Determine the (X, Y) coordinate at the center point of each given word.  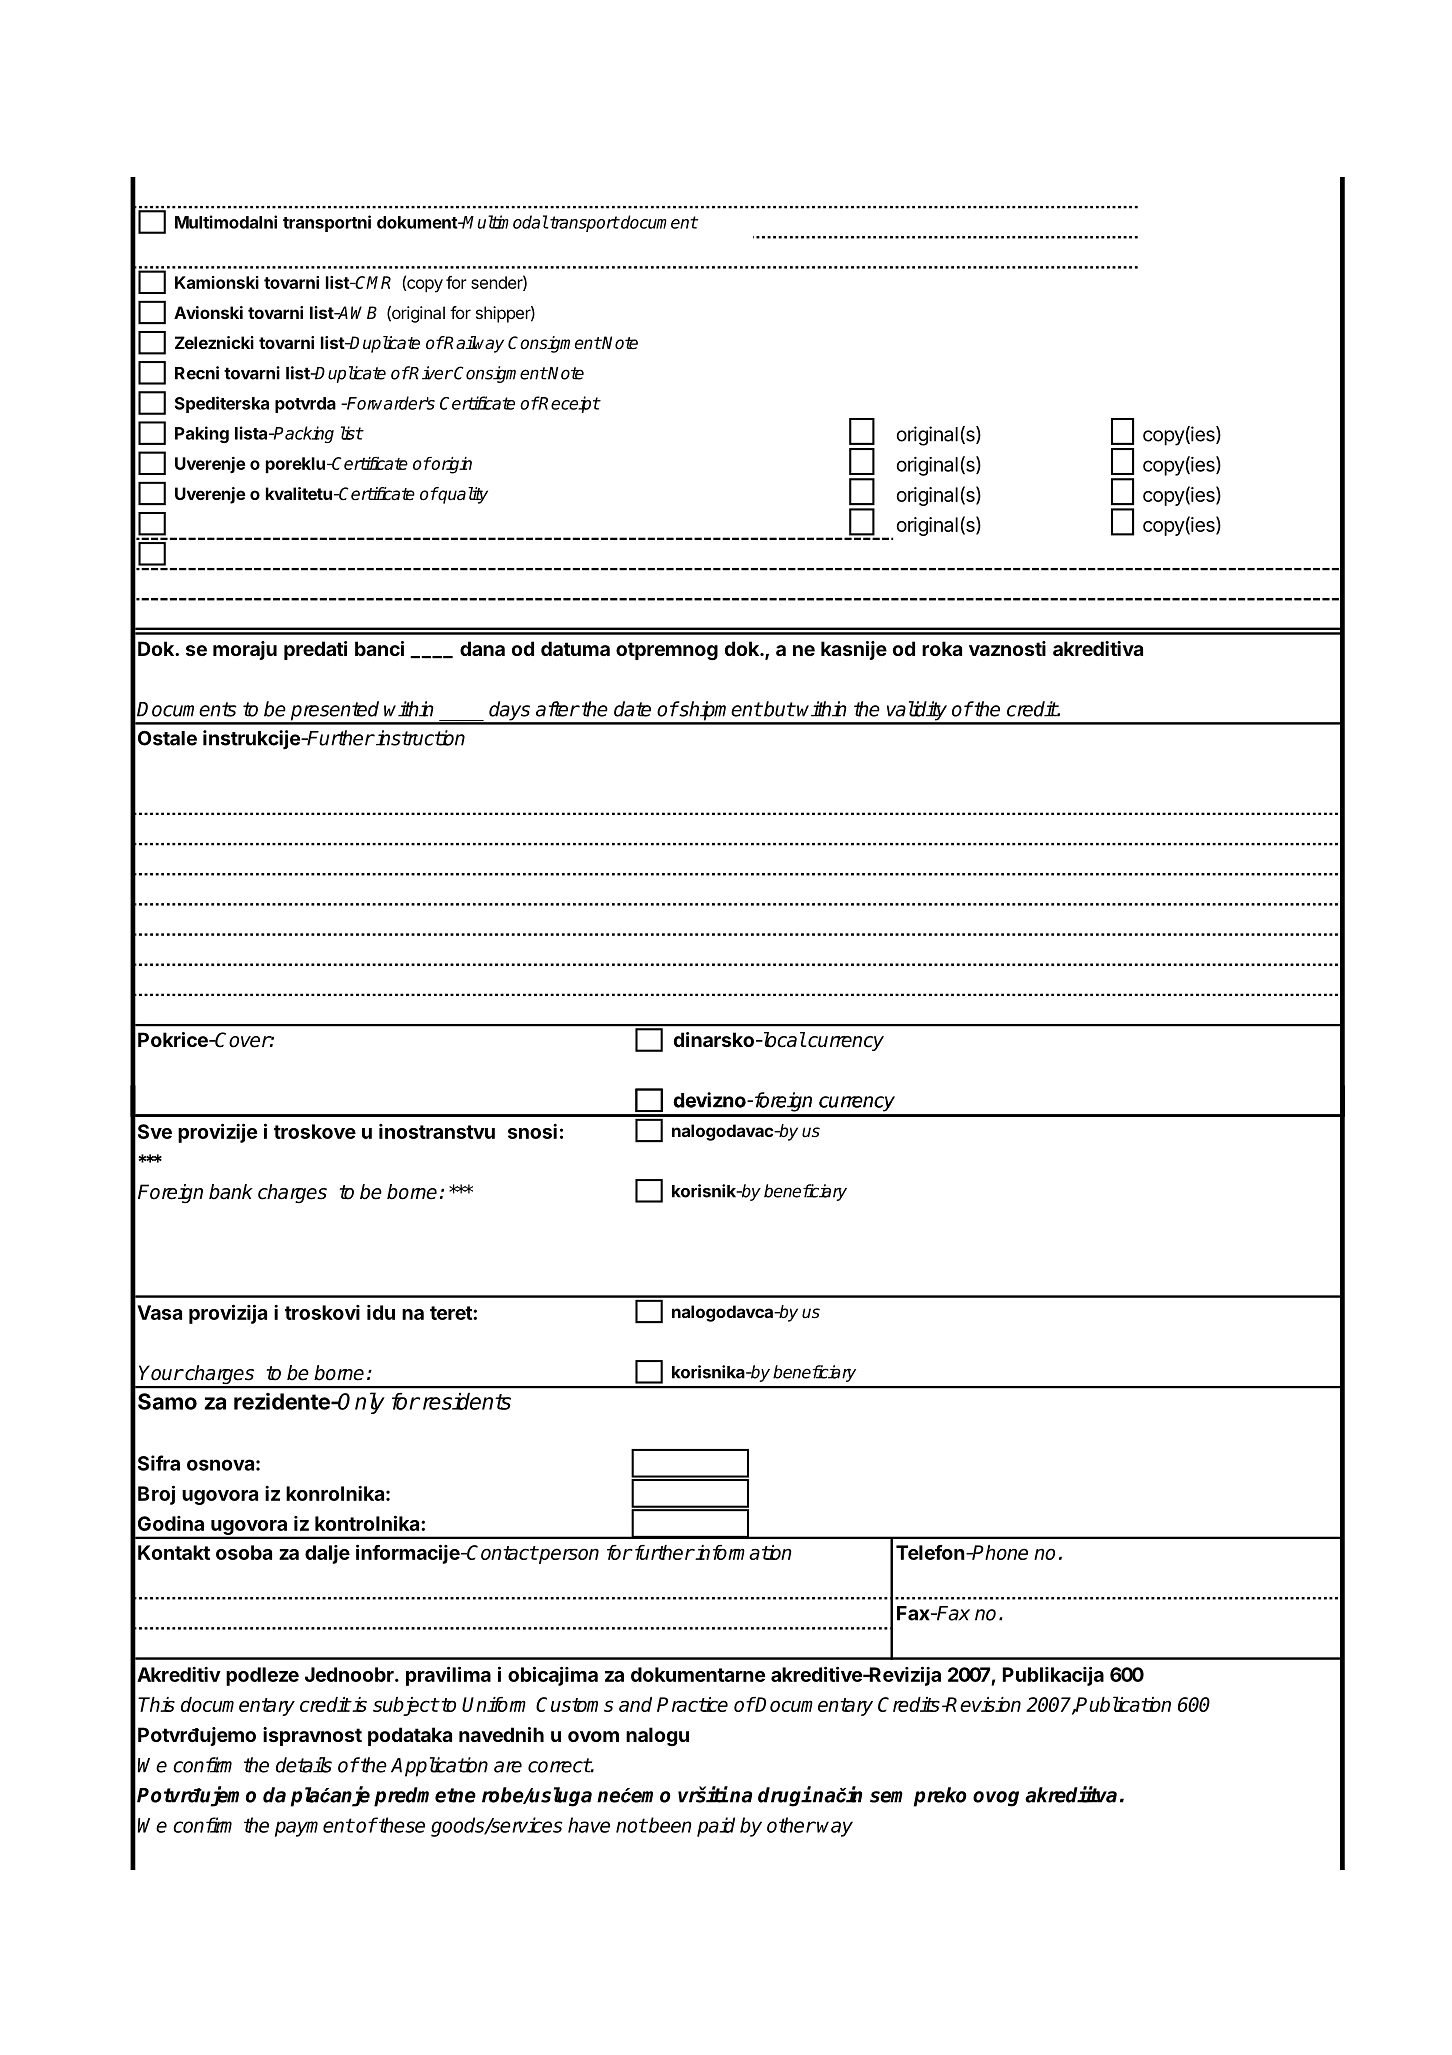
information (743, 1552)
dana (482, 648)
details (304, 1765)
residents (465, 1401)
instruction (419, 738)
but (778, 709)
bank (231, 1192)
